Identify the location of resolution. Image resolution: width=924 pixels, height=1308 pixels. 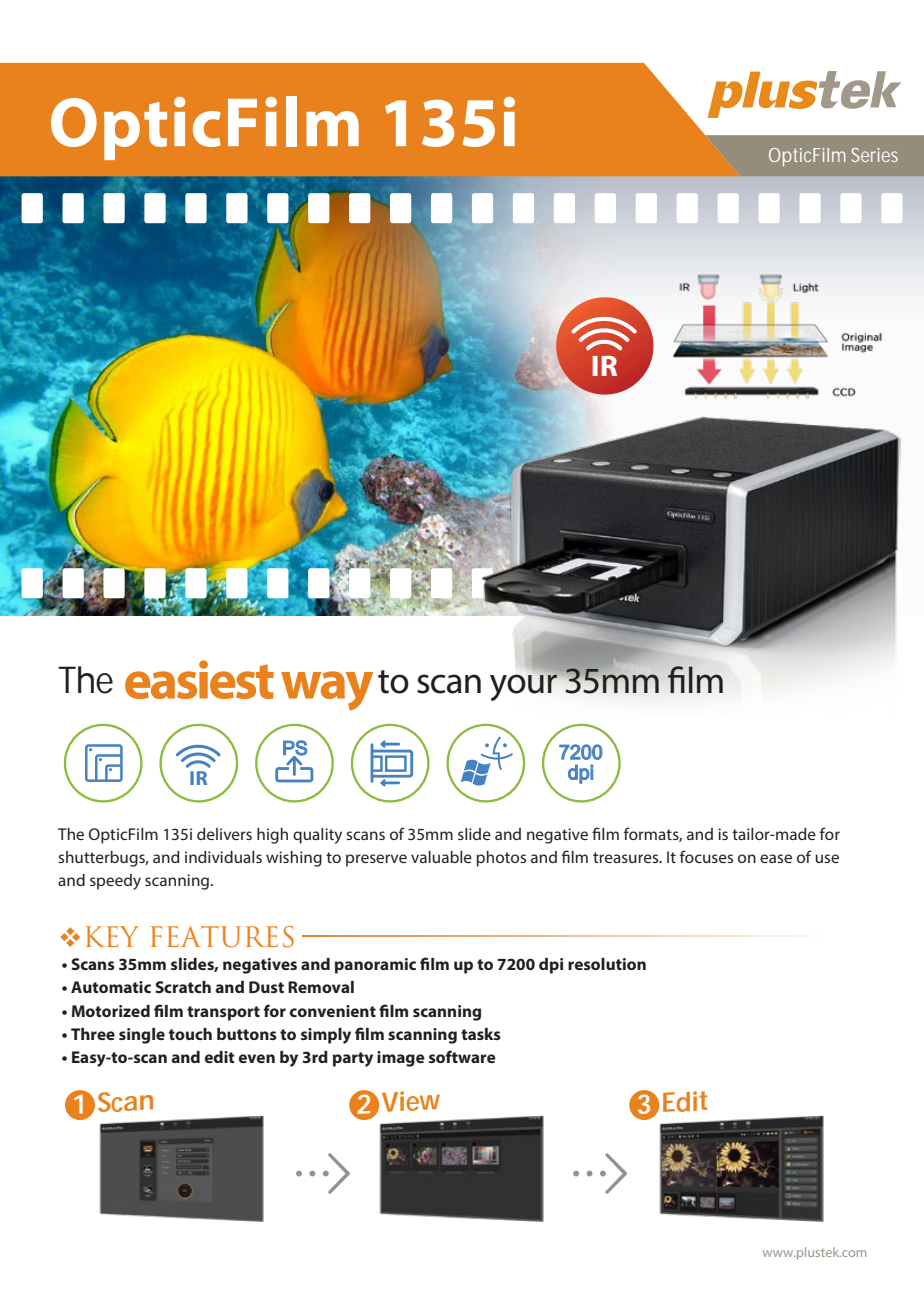
(607, 964).
